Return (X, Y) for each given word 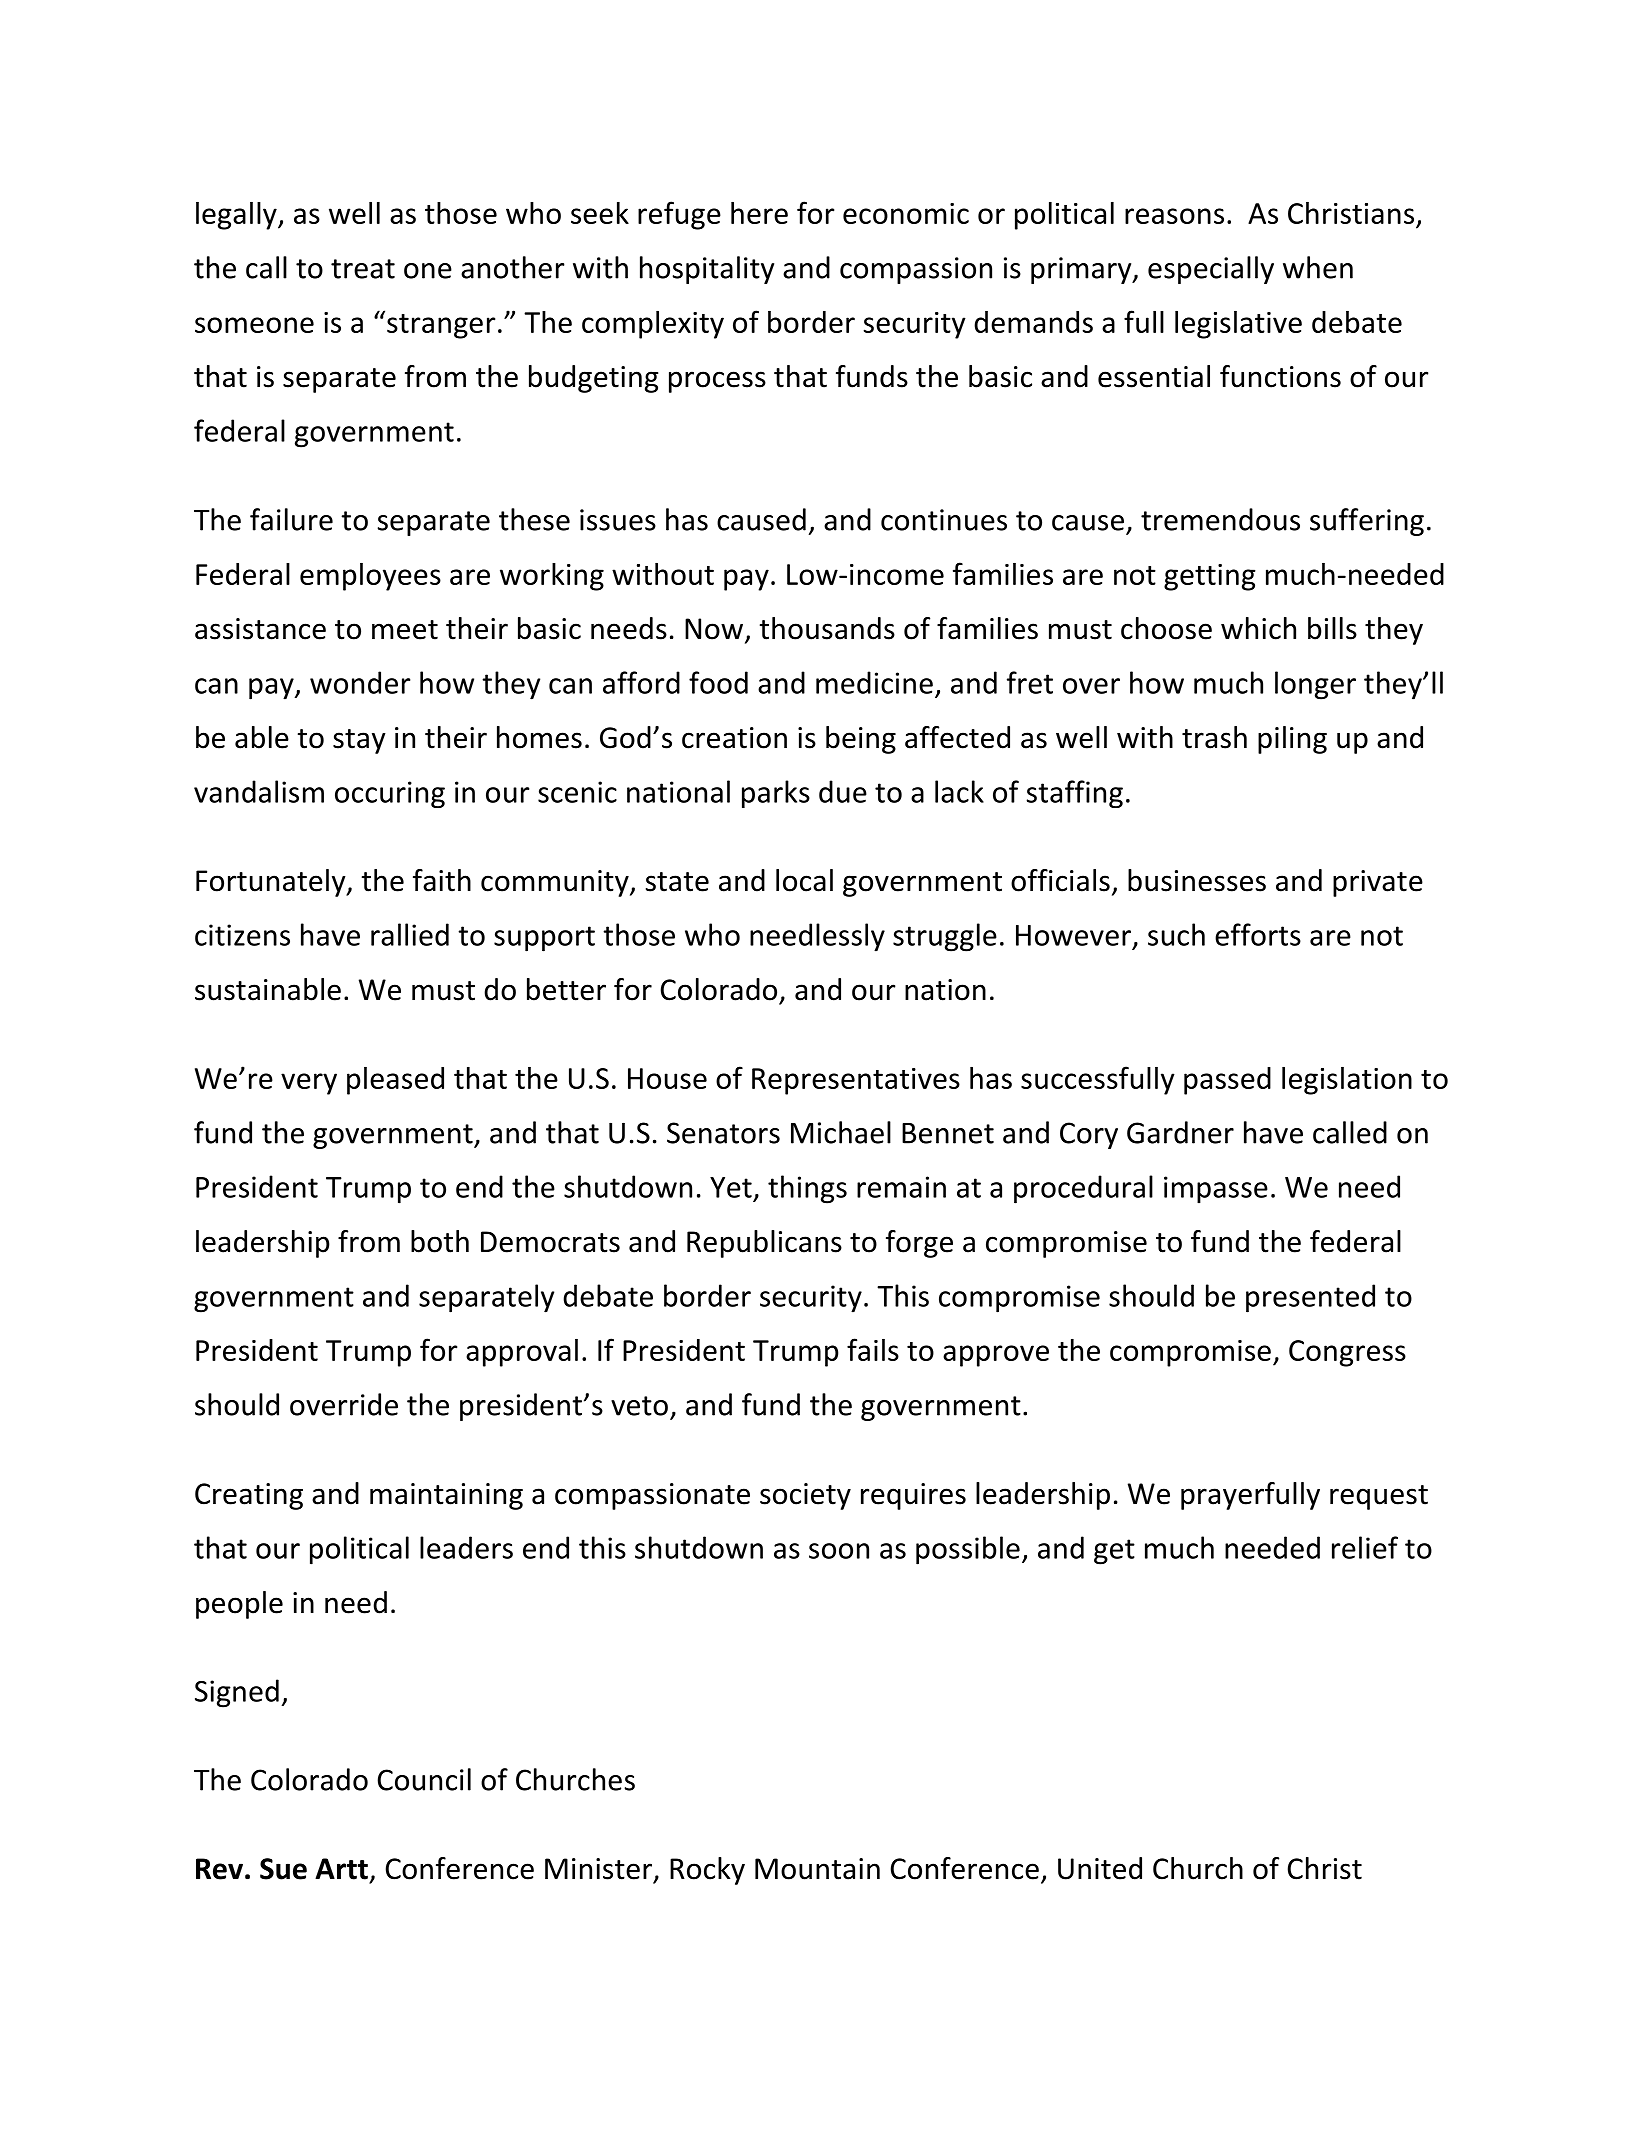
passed (1227, 1081)
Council (424, 1779)
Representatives (856, 1081)
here (759, 213)
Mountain (817, 1869)
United (1100, 1868)
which (1258, 628)
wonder (360, 682)
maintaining (446, 1496)
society (805, 1496)
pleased (395, 1081)
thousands (827, 628)
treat (363, 269)
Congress (1347, 1353)
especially (1211, 270)
